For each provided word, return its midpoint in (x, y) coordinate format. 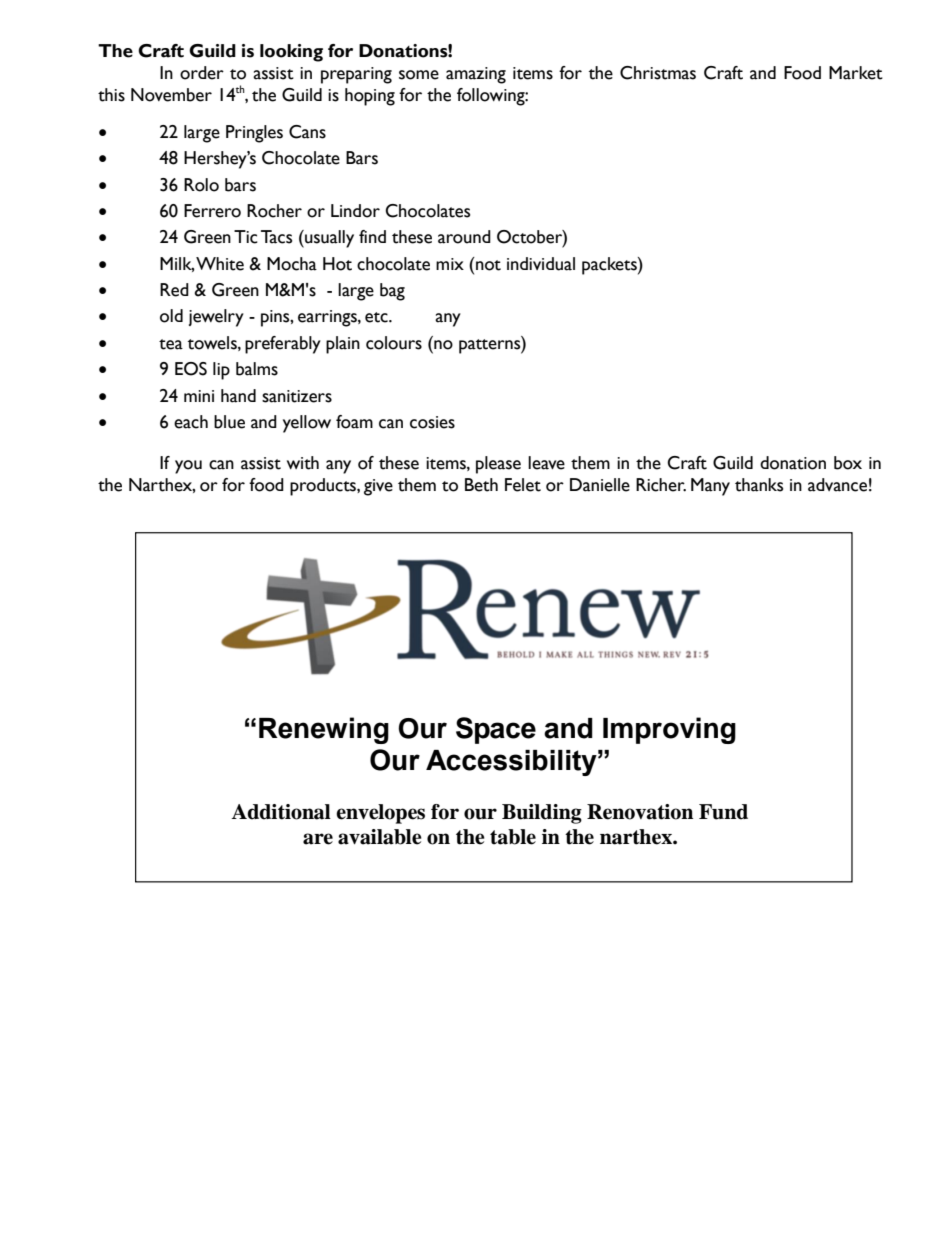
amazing (476, 75)
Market (856, 73)
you (188, 467)
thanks (759, 485)
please (498, 465)
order (202, 73)
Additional (281, 812)
